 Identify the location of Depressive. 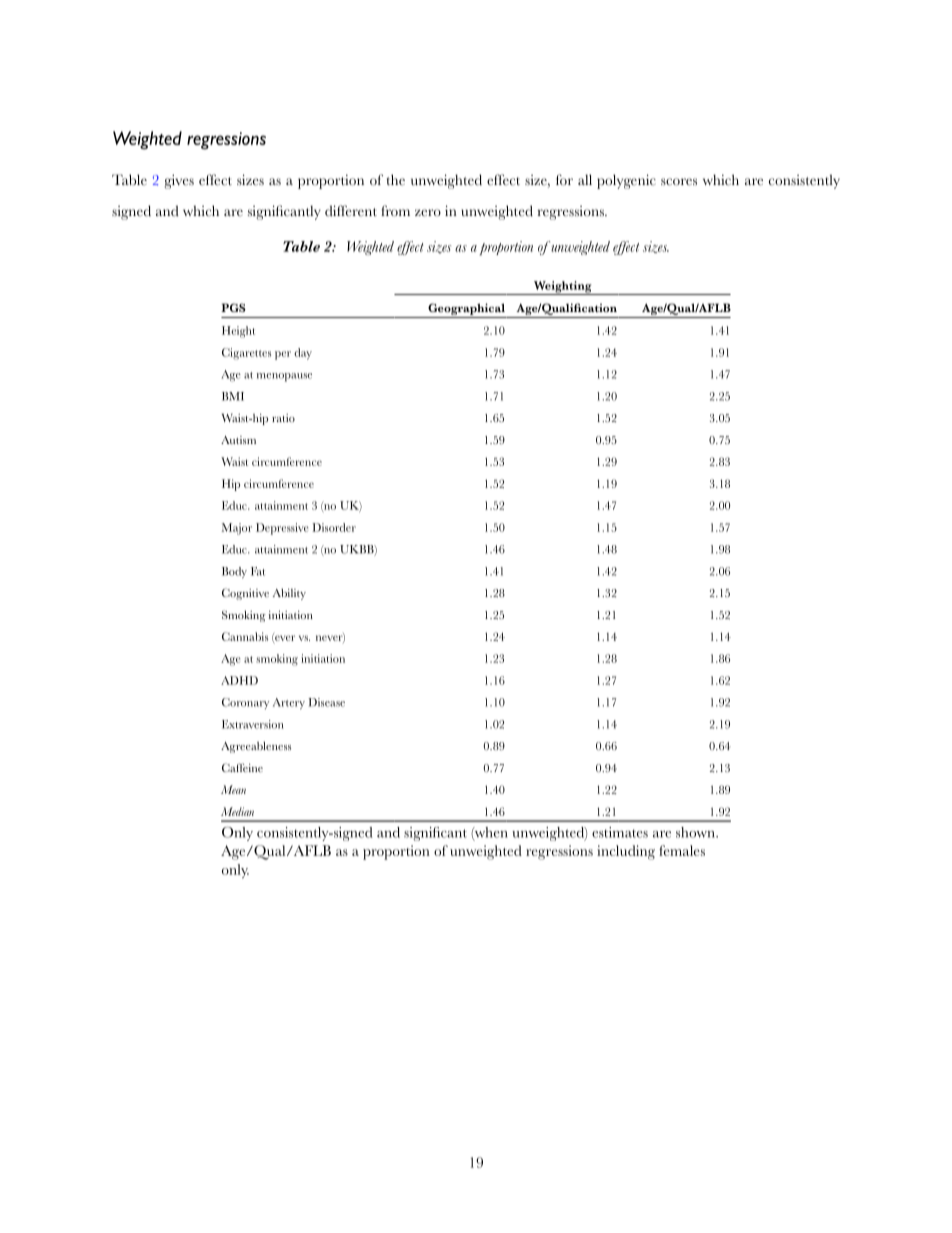
(282, 529).
